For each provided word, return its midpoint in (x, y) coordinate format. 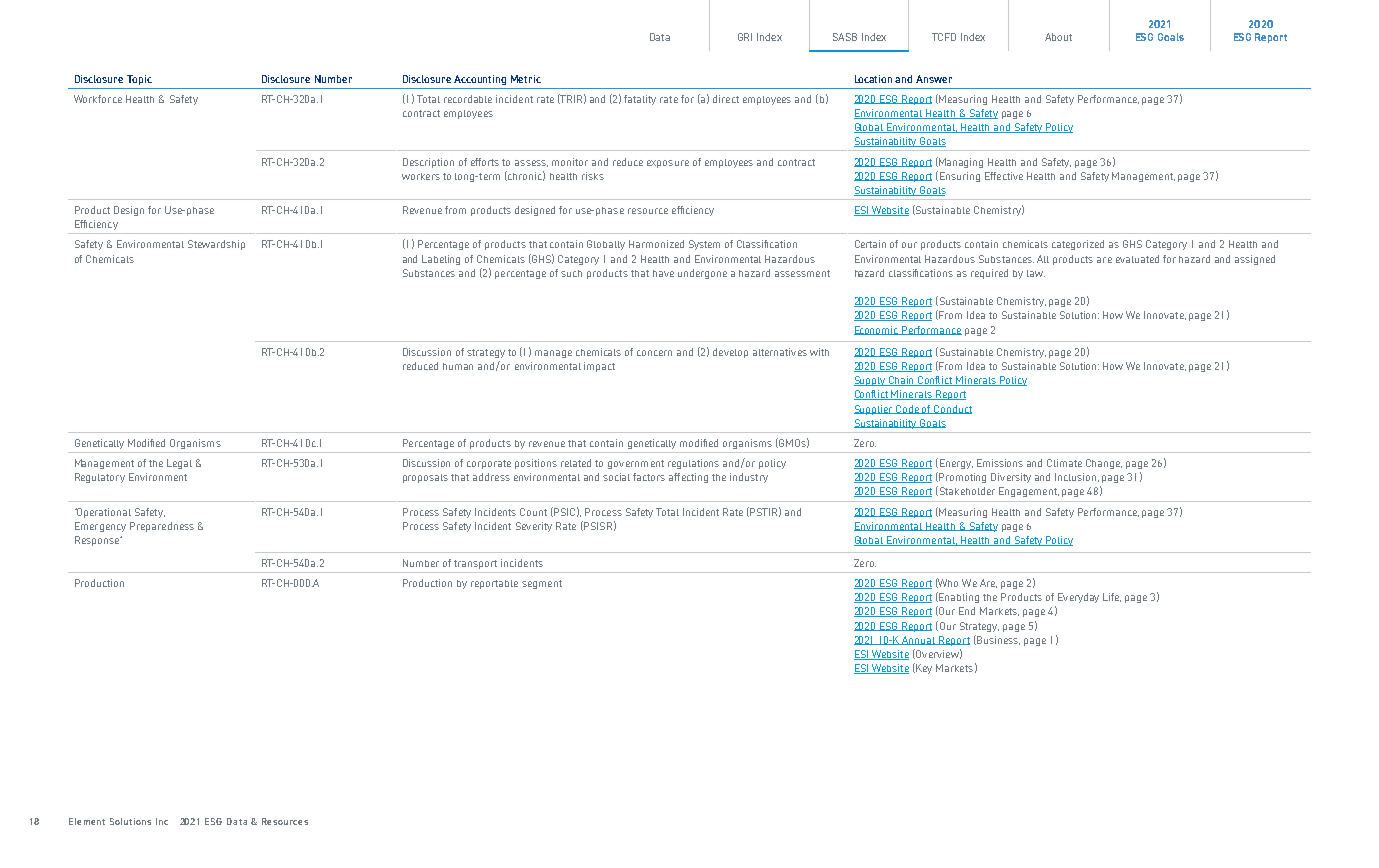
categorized (1078, 245)
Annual (919, 640)
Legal (179, 464)
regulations (693, 464)
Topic (139, 80)
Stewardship (216, 245)
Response (98, 541)
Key (923, 668)
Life (1112, 597)
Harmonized (656, 244)
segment (542, 584)
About (1058, 37)
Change (1104, 464)
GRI (745, 37)
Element (87, 821)
